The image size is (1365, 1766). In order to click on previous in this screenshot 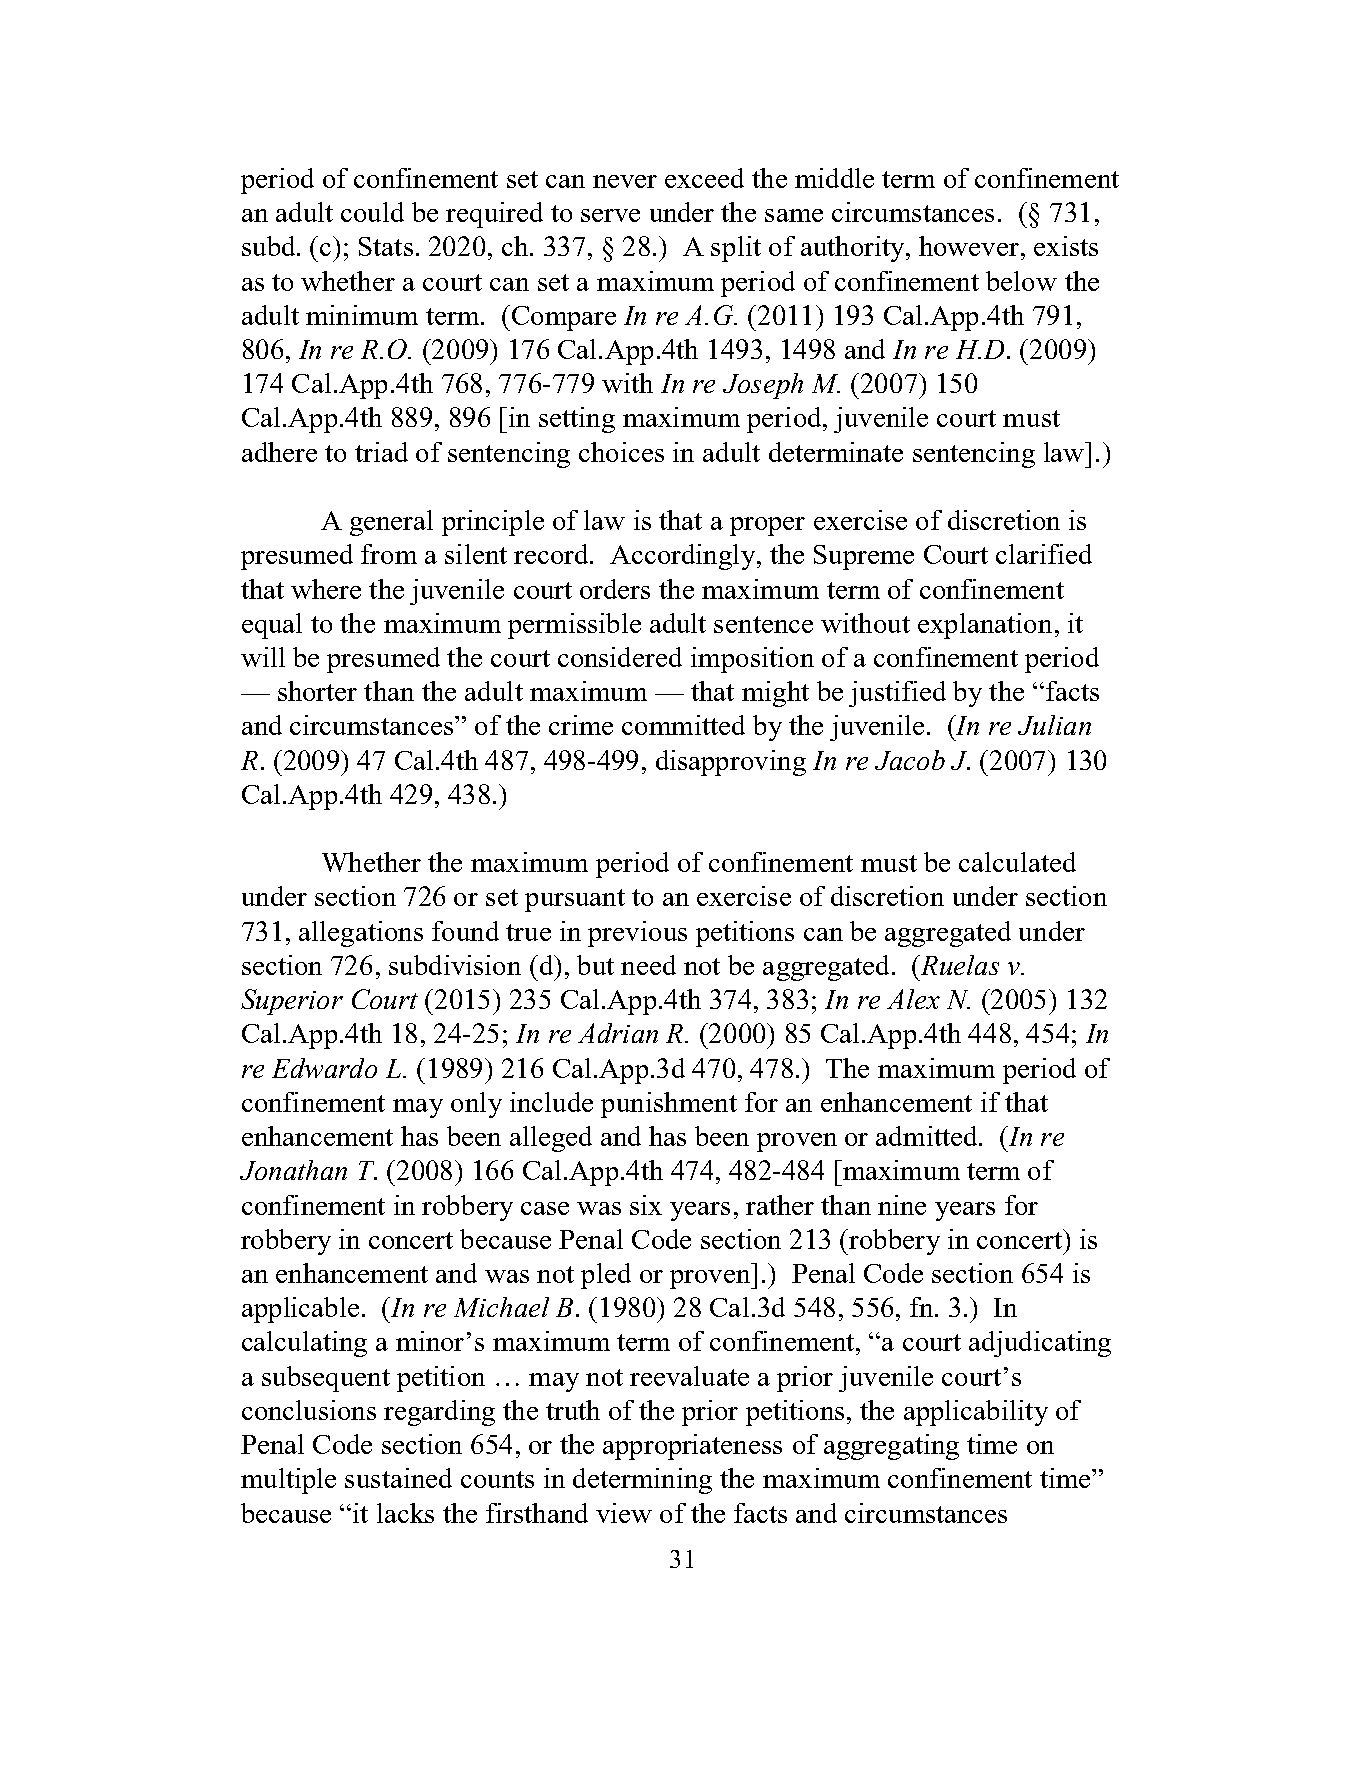, I will do `click(637, 934)`.
